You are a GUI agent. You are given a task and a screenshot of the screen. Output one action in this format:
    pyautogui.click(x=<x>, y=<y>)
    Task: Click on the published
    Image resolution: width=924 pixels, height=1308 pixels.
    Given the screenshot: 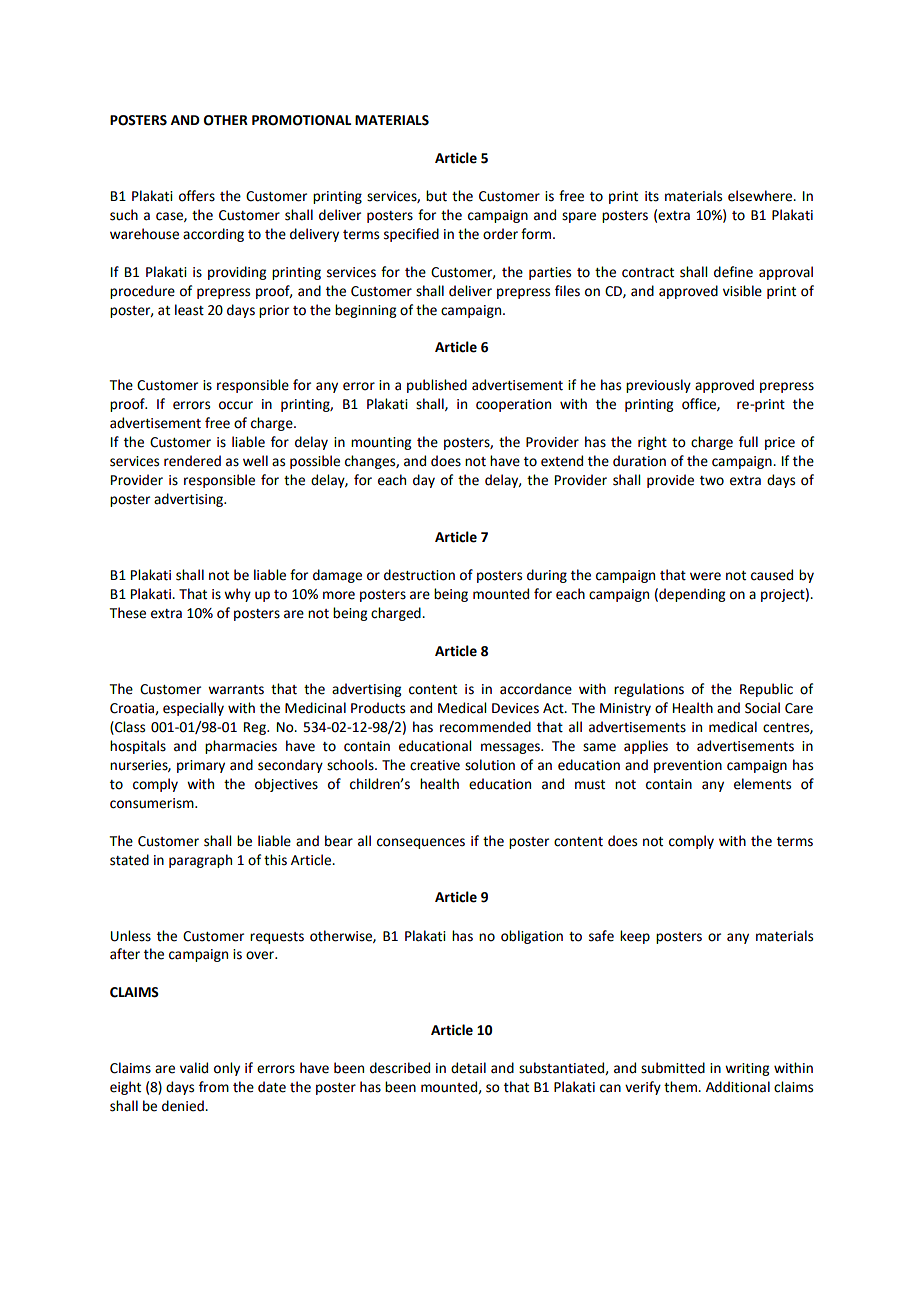 What is the action you would take?
    pyautogui.click(x=437, y=386)
